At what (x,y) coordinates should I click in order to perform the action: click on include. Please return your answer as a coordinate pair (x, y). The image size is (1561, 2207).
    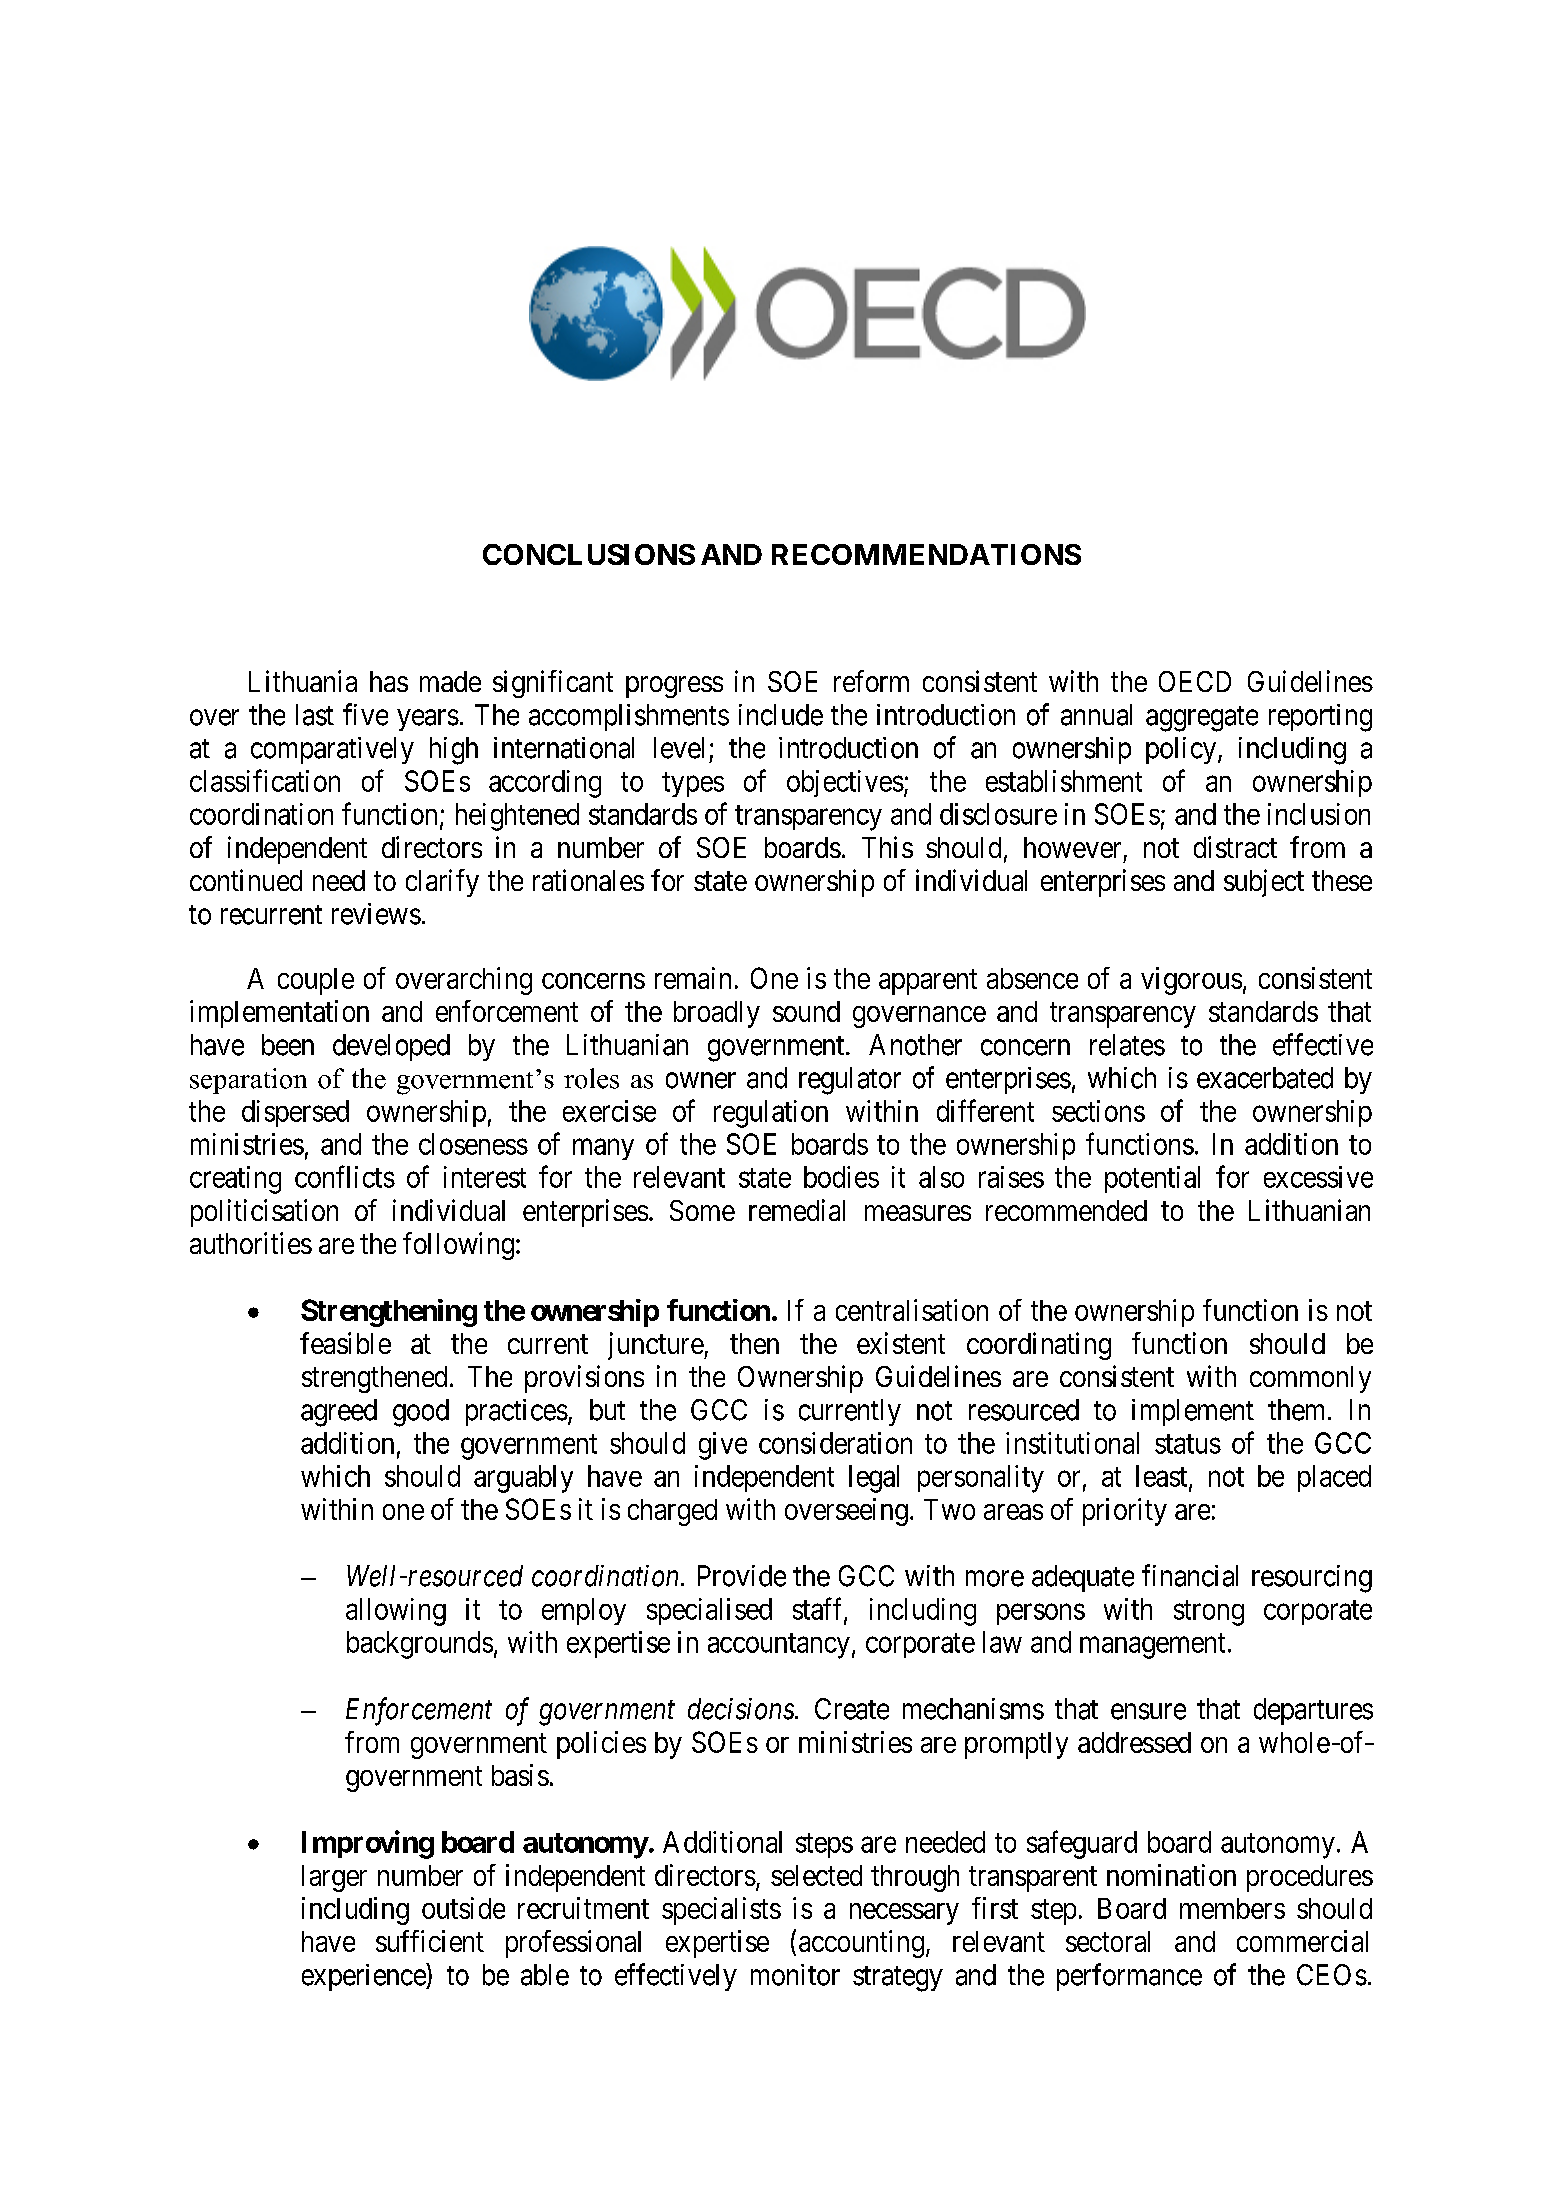
    Looking at the image, I should click on (781, 715).
